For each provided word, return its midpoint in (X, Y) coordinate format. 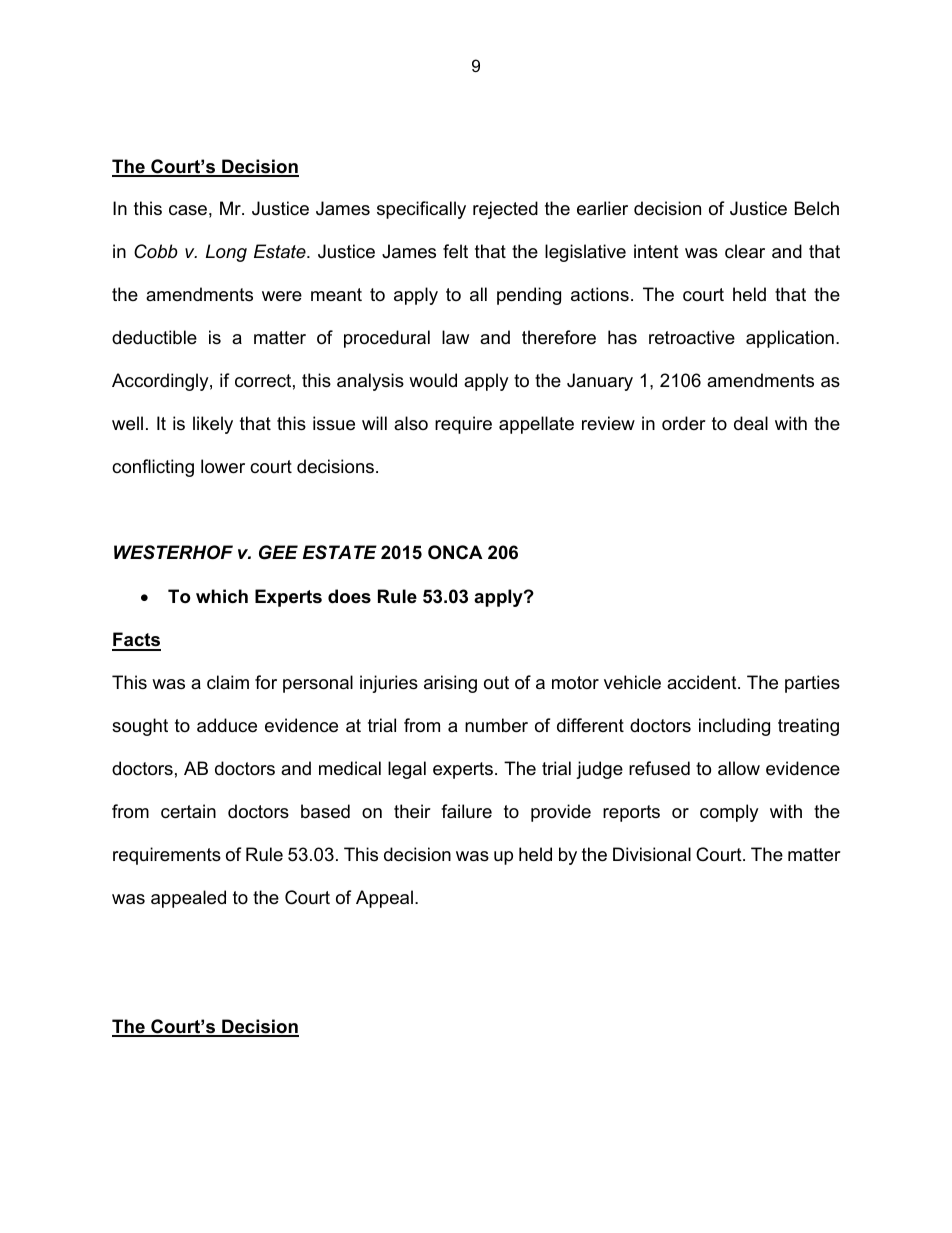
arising (450, 684)
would (433, 380)
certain (188, 811)
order (684, 423)
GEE (278, 552)
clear (745, 251)
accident (703, 682)
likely (213, 425)
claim (228, 682)
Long (226, 253)
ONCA (455, 552)
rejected (505, 210)
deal (751, 423)
